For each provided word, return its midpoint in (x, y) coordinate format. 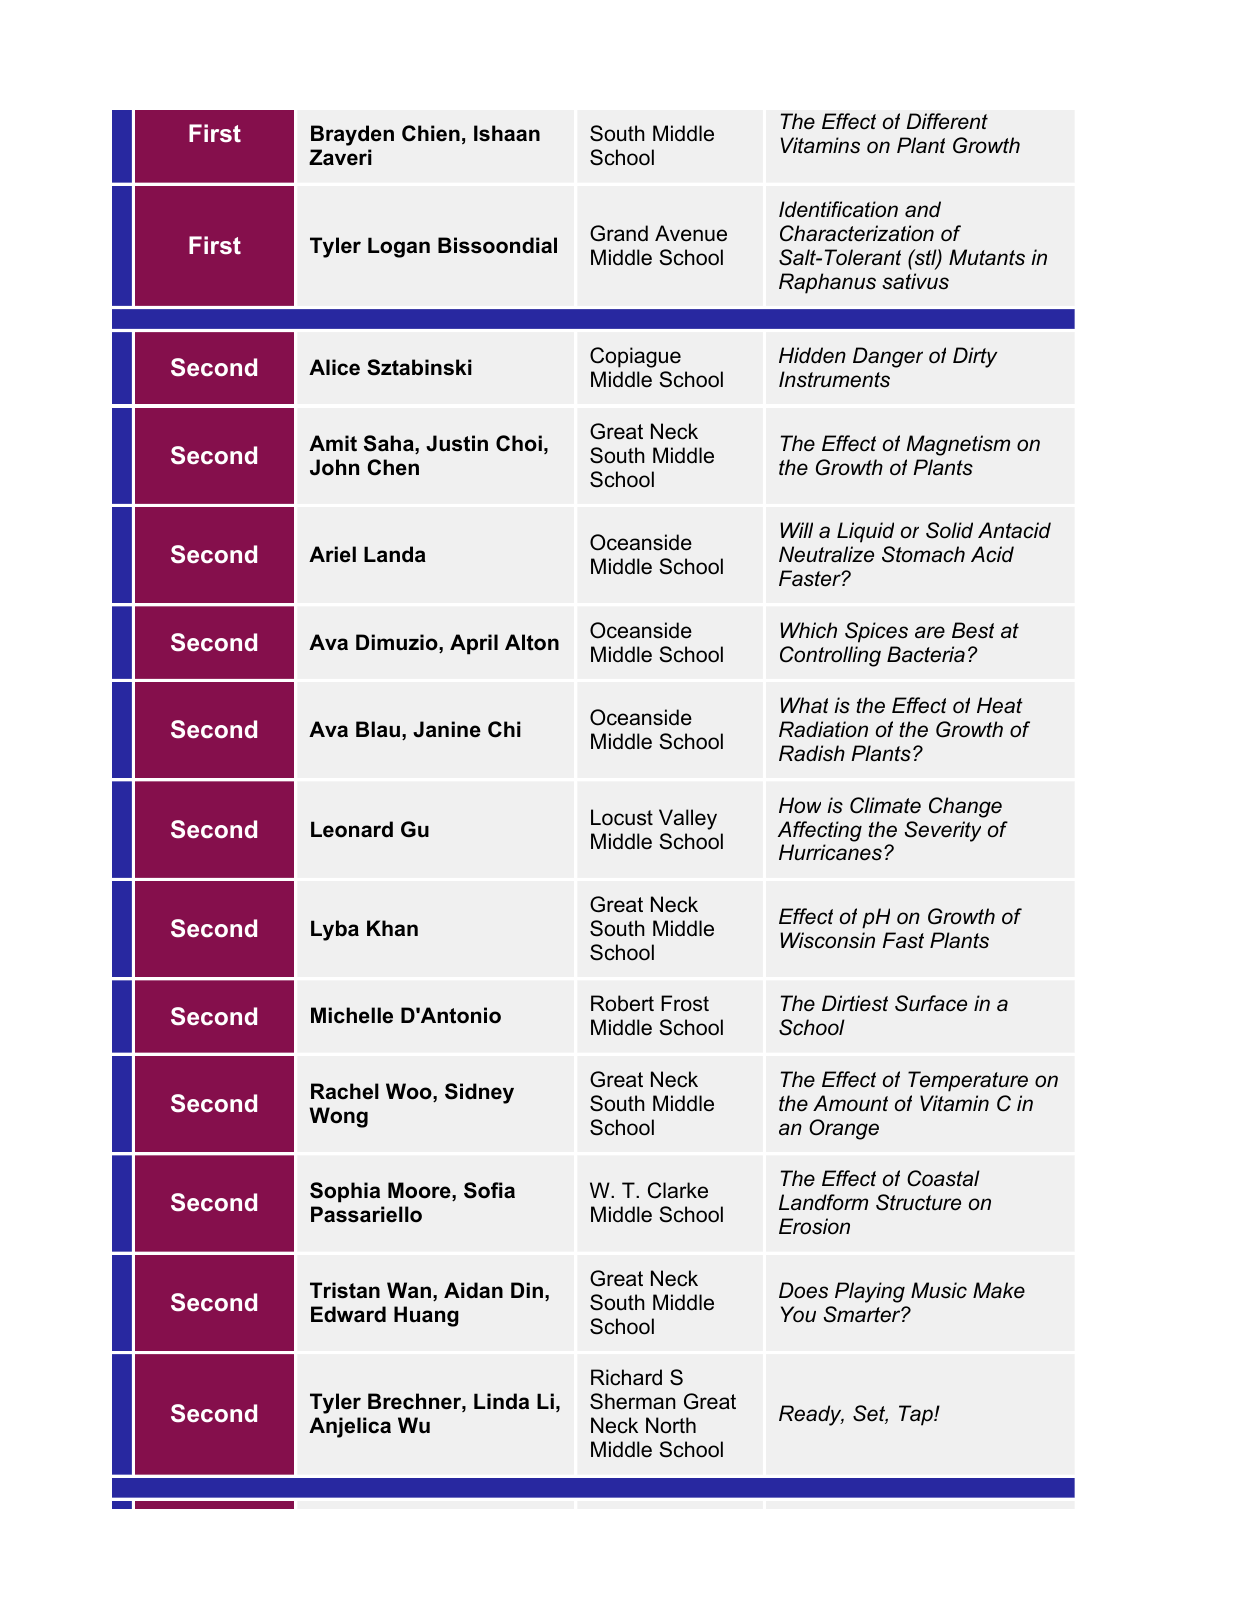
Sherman (633, 1401)
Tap (917, 1415)
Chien (431, 133)
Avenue (691, 233)
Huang (426, 1316)
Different (947, 121)
